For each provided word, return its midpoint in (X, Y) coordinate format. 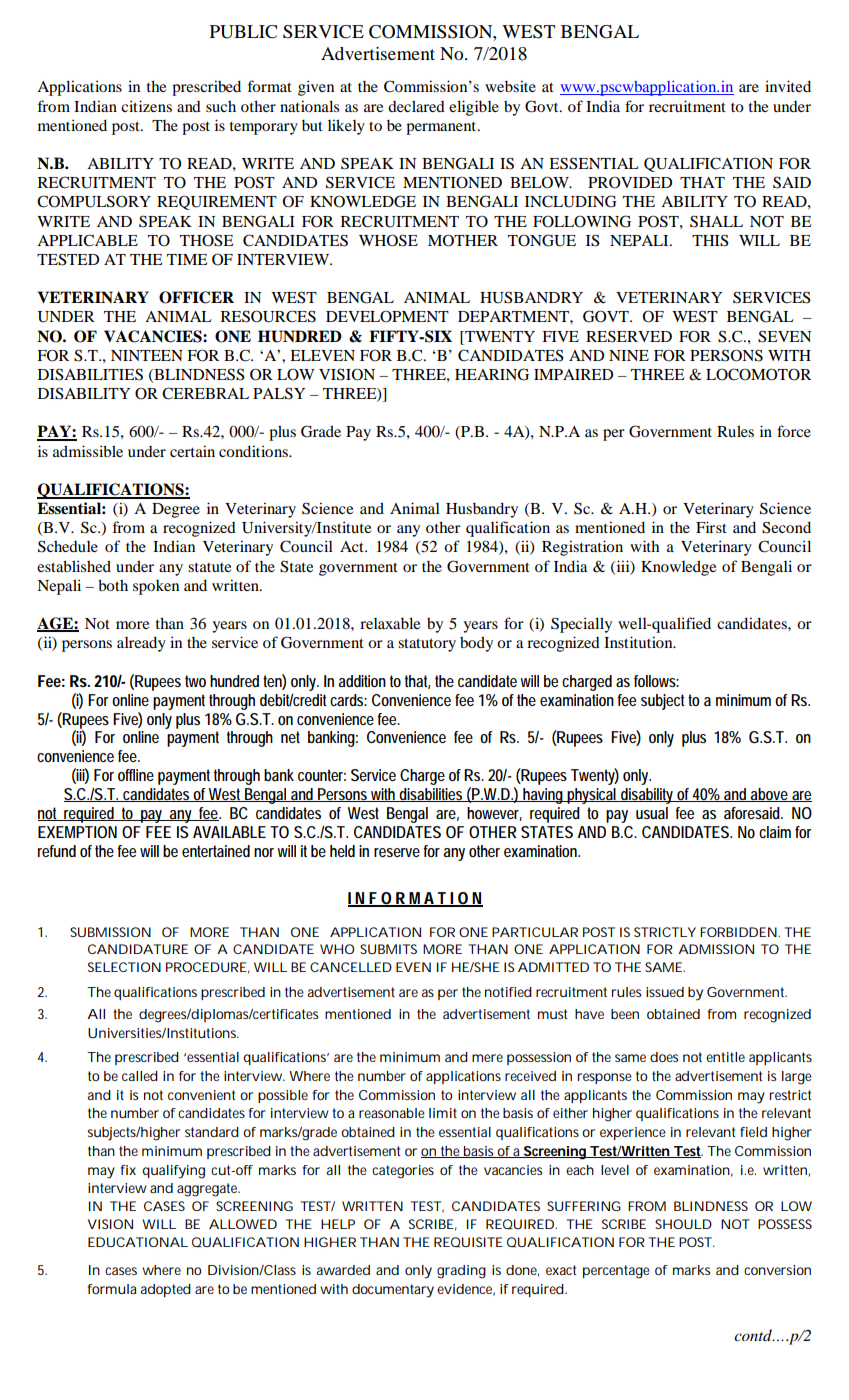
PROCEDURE (206, 967)
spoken (156, 587)
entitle (725, 1057)
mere (487, 1058)
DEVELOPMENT (387, 316)
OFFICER (196, 297)
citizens (146, 106)
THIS (710, 240)
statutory (427, 645)
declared (416, 106)
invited (788, 86)
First (711, 527)
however (494, 814)
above (769, 795)
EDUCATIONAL (138, 1242)
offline (136, 775)
